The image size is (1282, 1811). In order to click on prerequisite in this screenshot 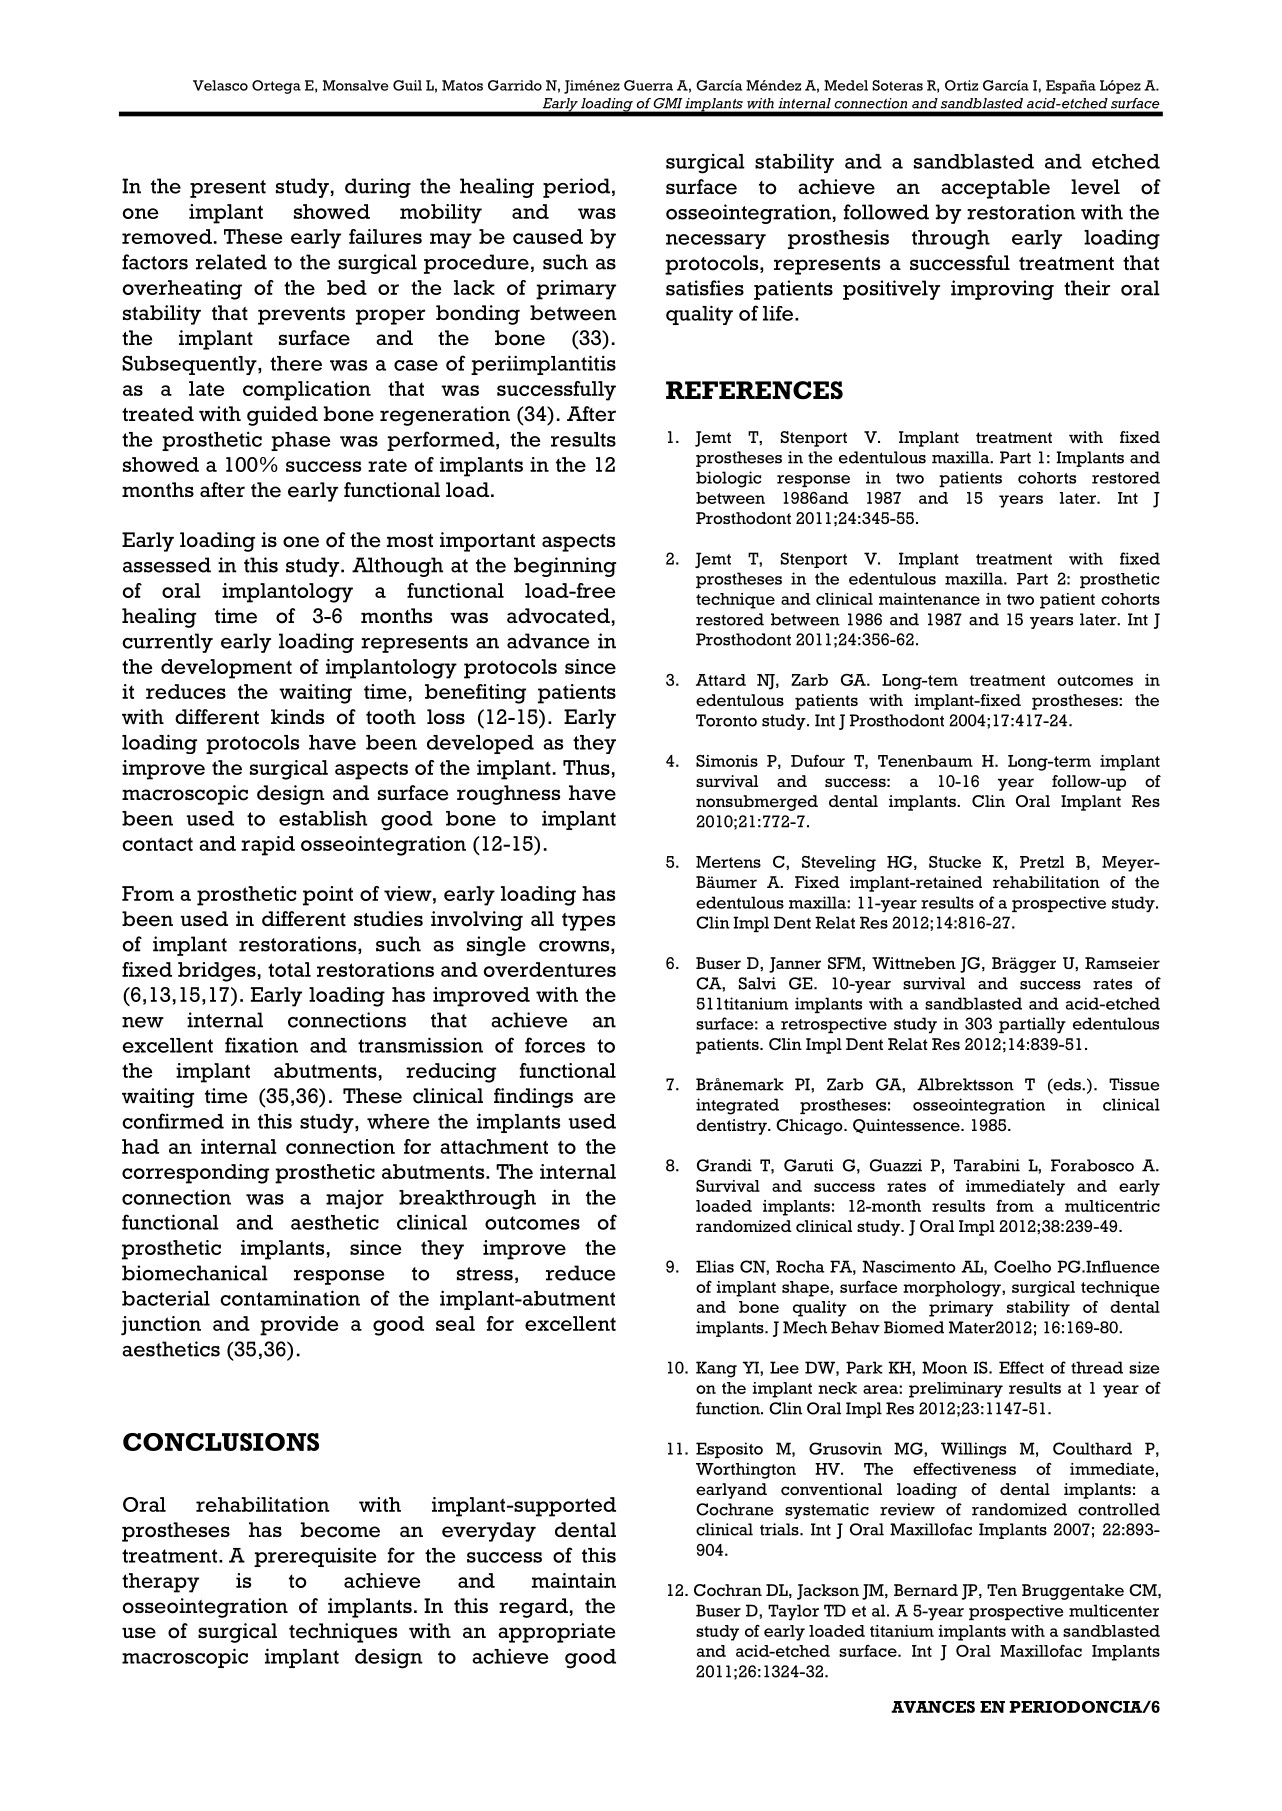, I will do `click(315, 1557)`.
